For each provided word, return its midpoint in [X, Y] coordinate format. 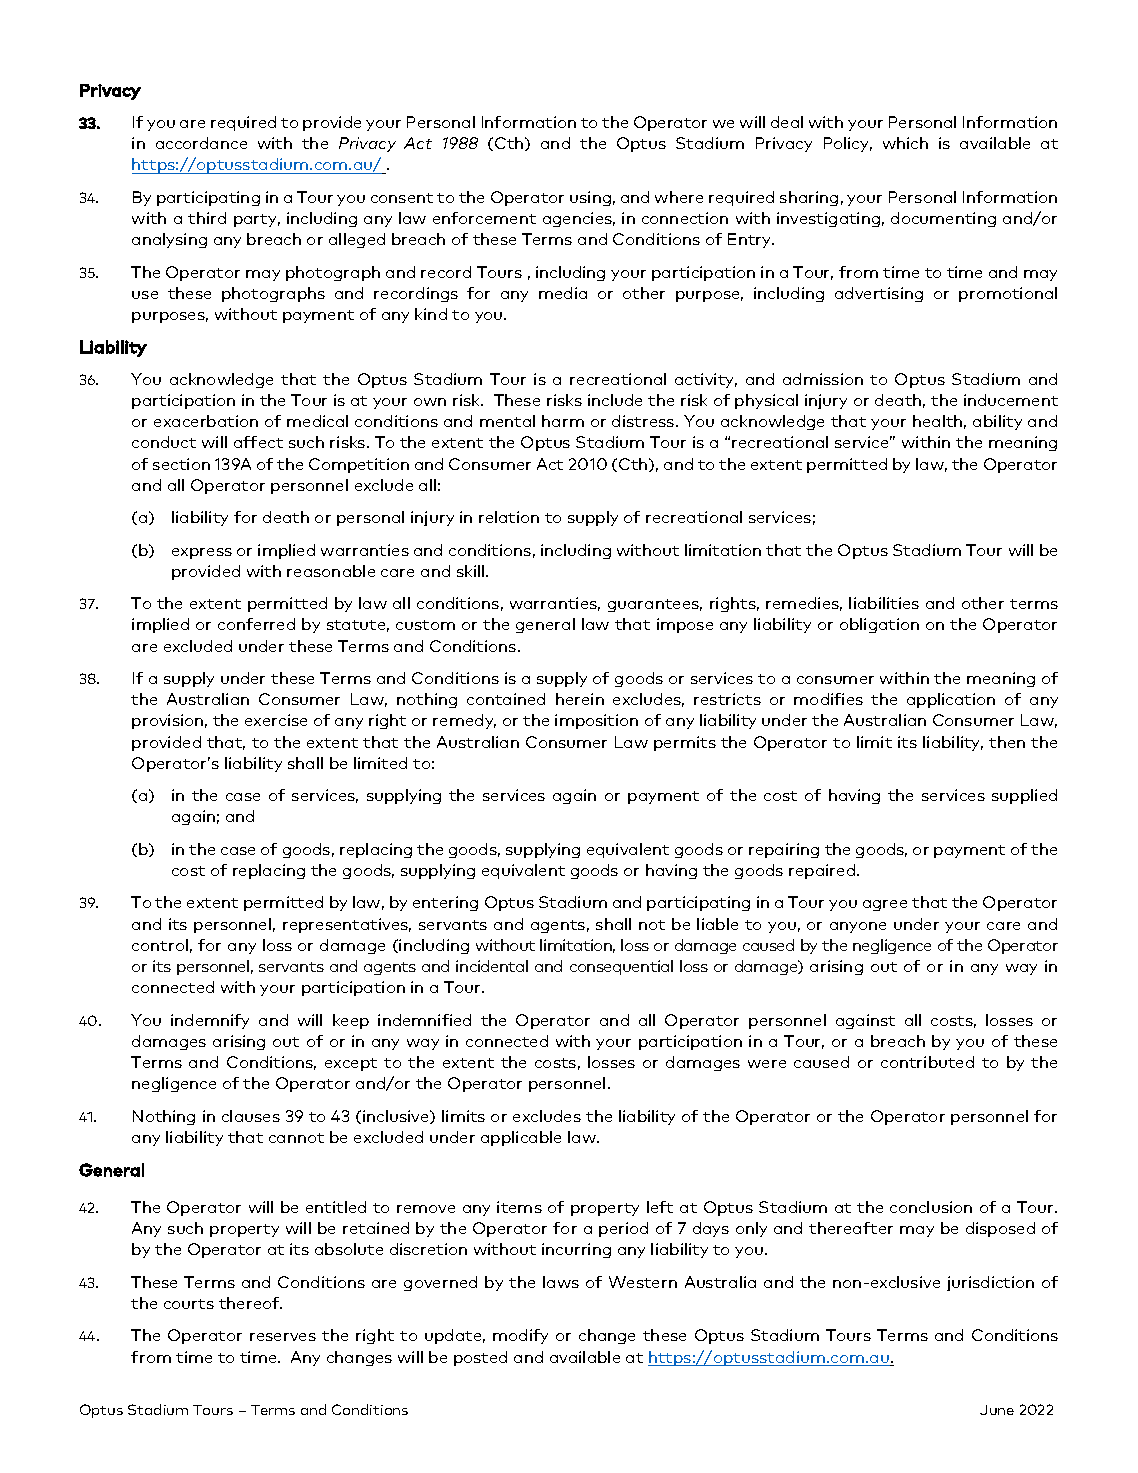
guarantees [655, 605]
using [590, 198]
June [997, 1410]
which [905, 143]
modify [520, 1336]
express [202, 553]
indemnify [210, 1021]
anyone [858, 927]
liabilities [884, 603]
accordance [201, 143]
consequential [621, 967]
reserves [283, 1337]
